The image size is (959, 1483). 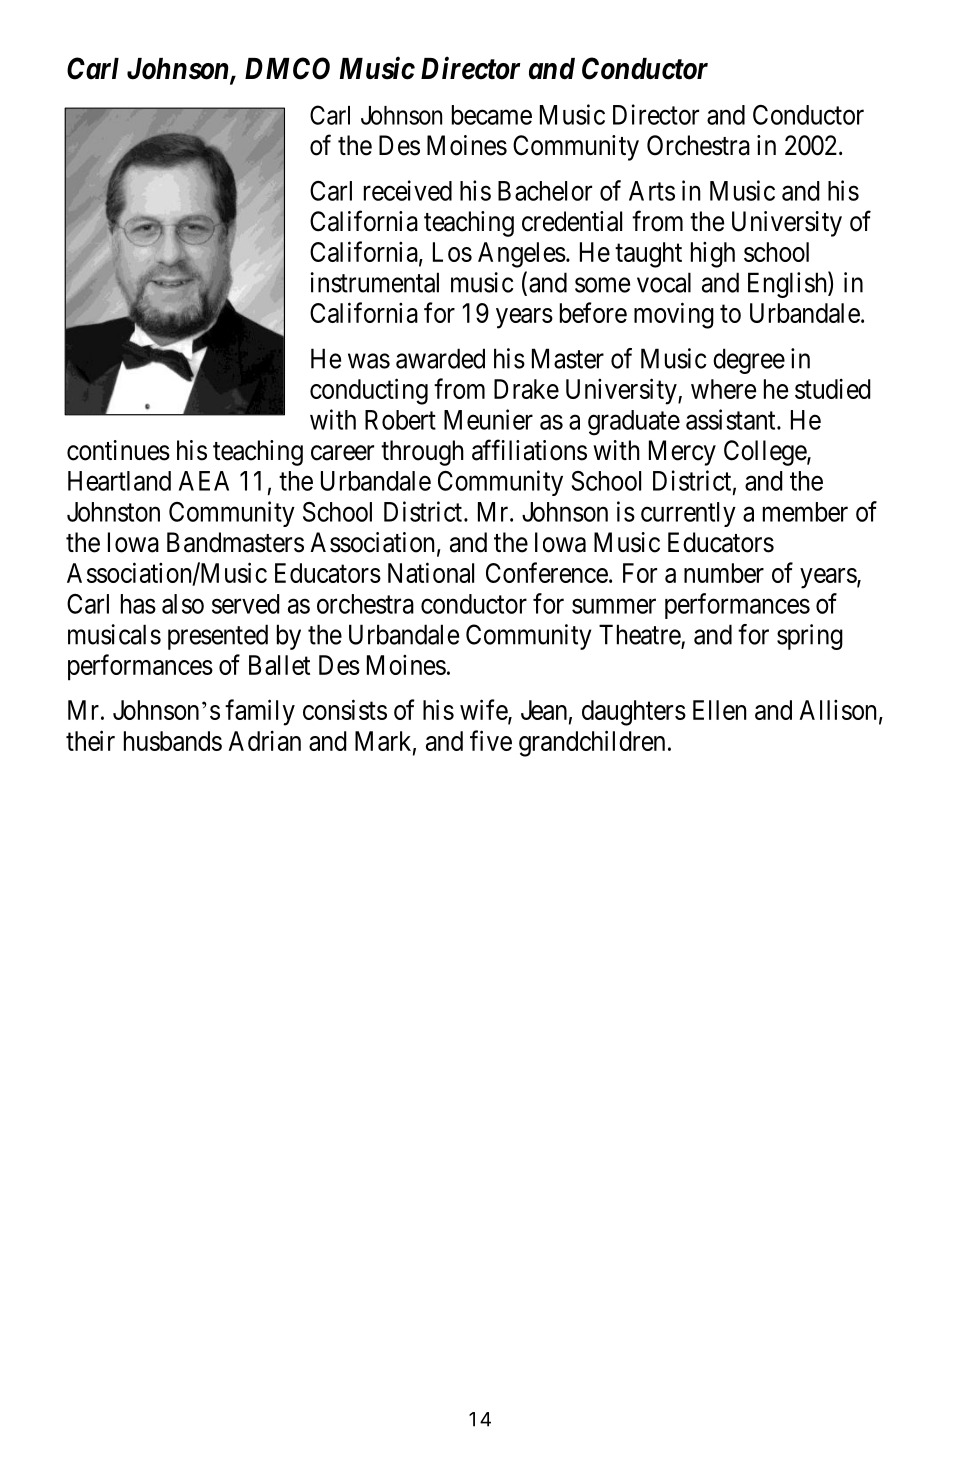 I want to click on continues, so click(x=118, y=450).
